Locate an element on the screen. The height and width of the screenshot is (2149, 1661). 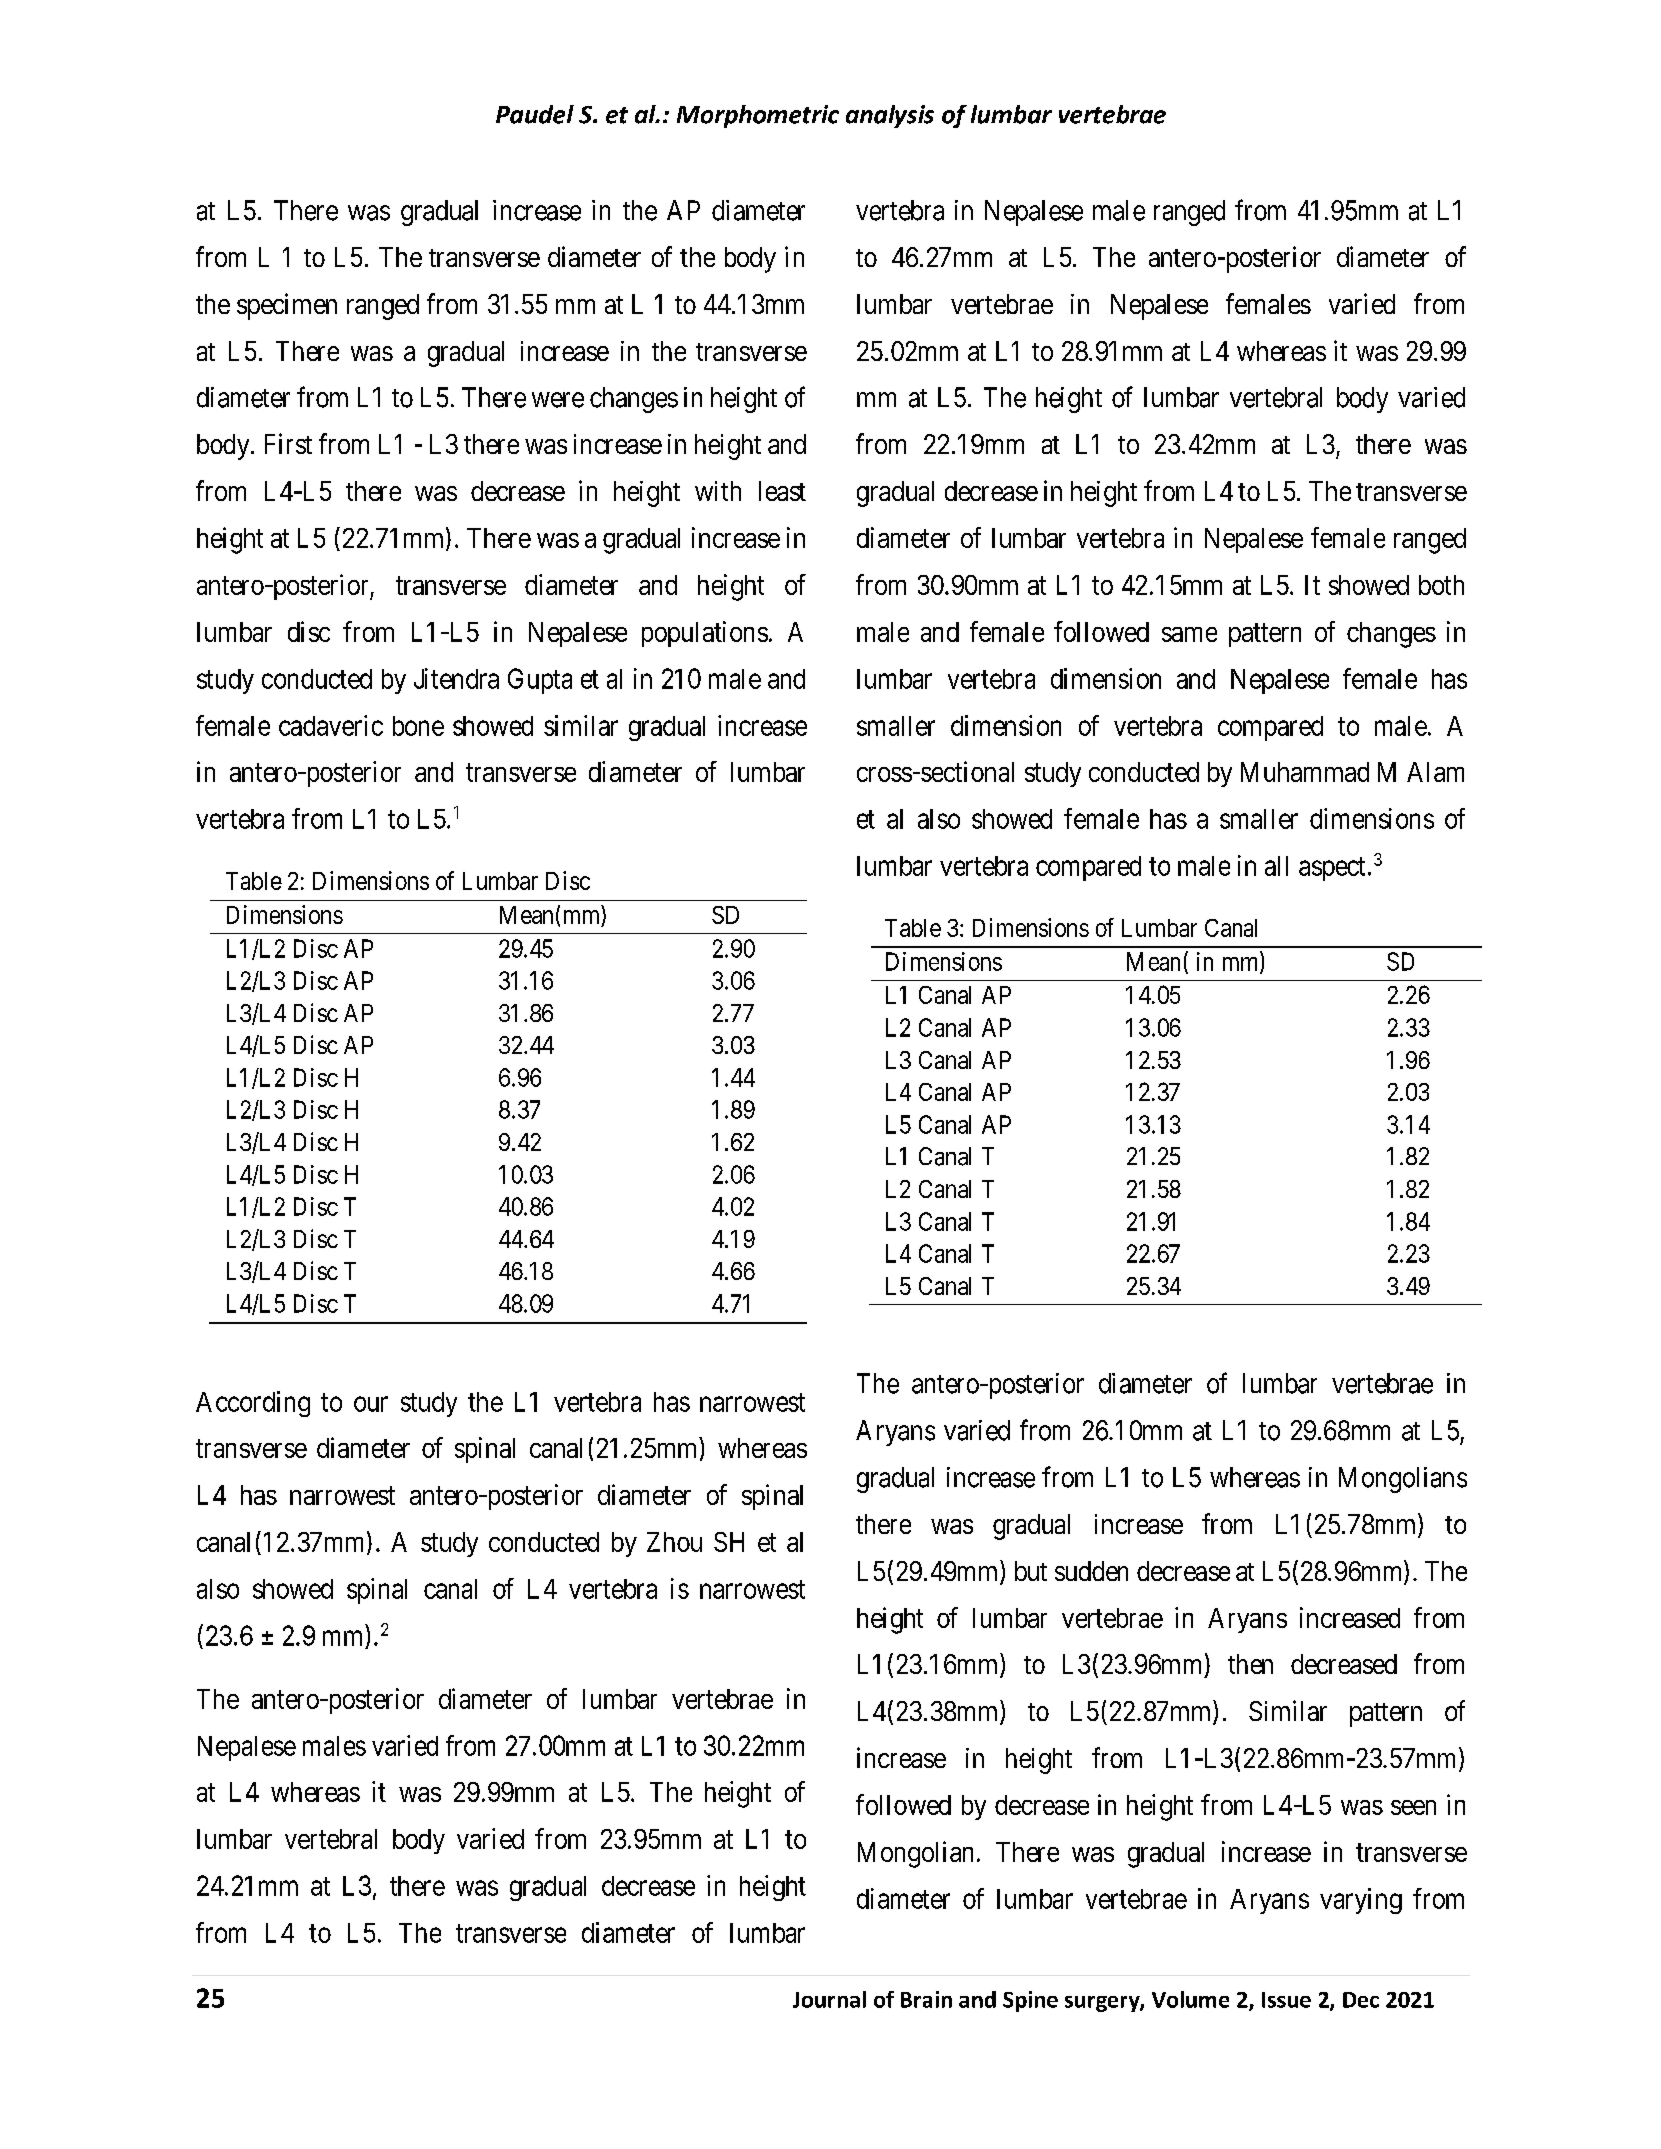
specimen is located at coordinates (287, 306).
